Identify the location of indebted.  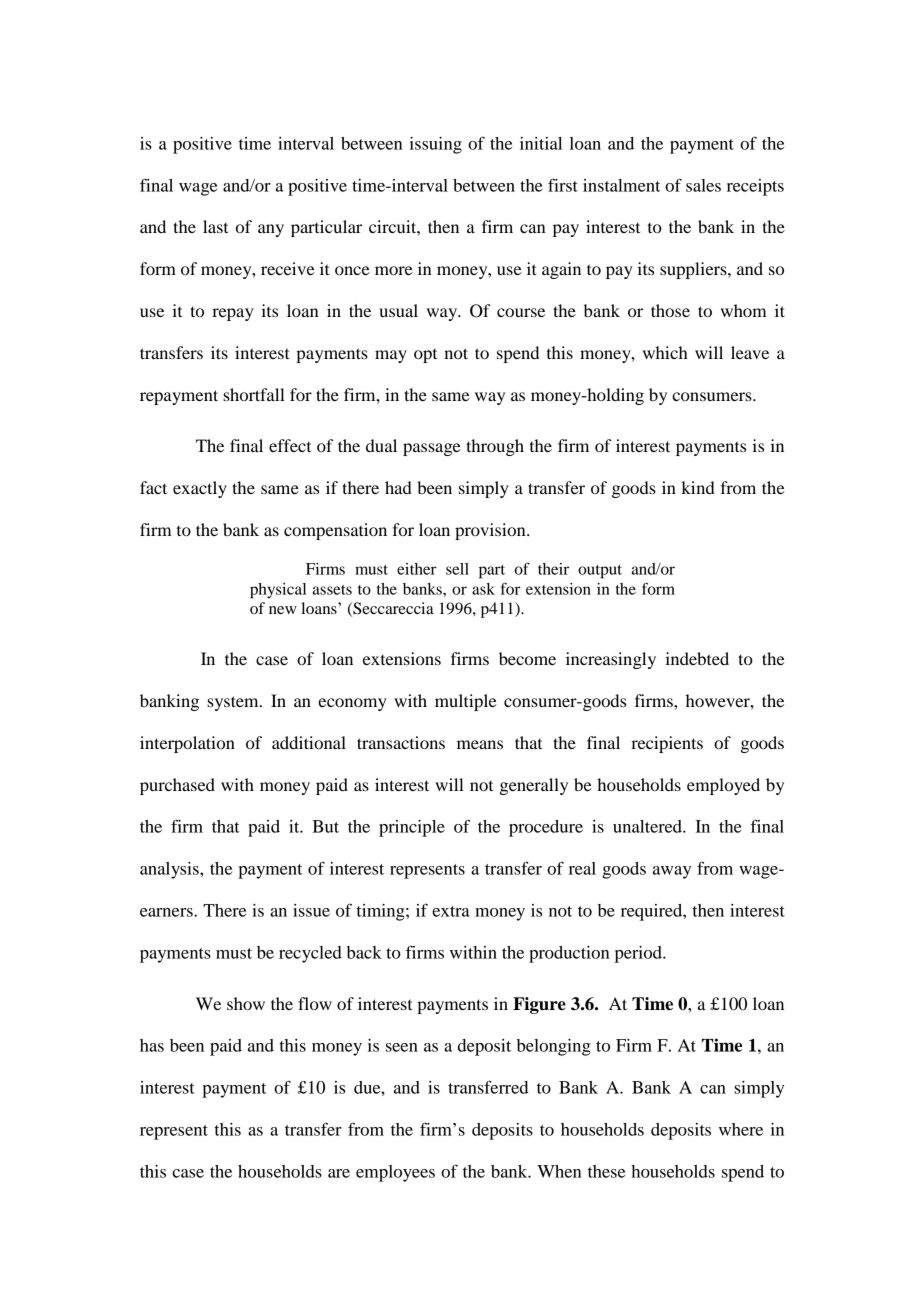
(697, 658).
